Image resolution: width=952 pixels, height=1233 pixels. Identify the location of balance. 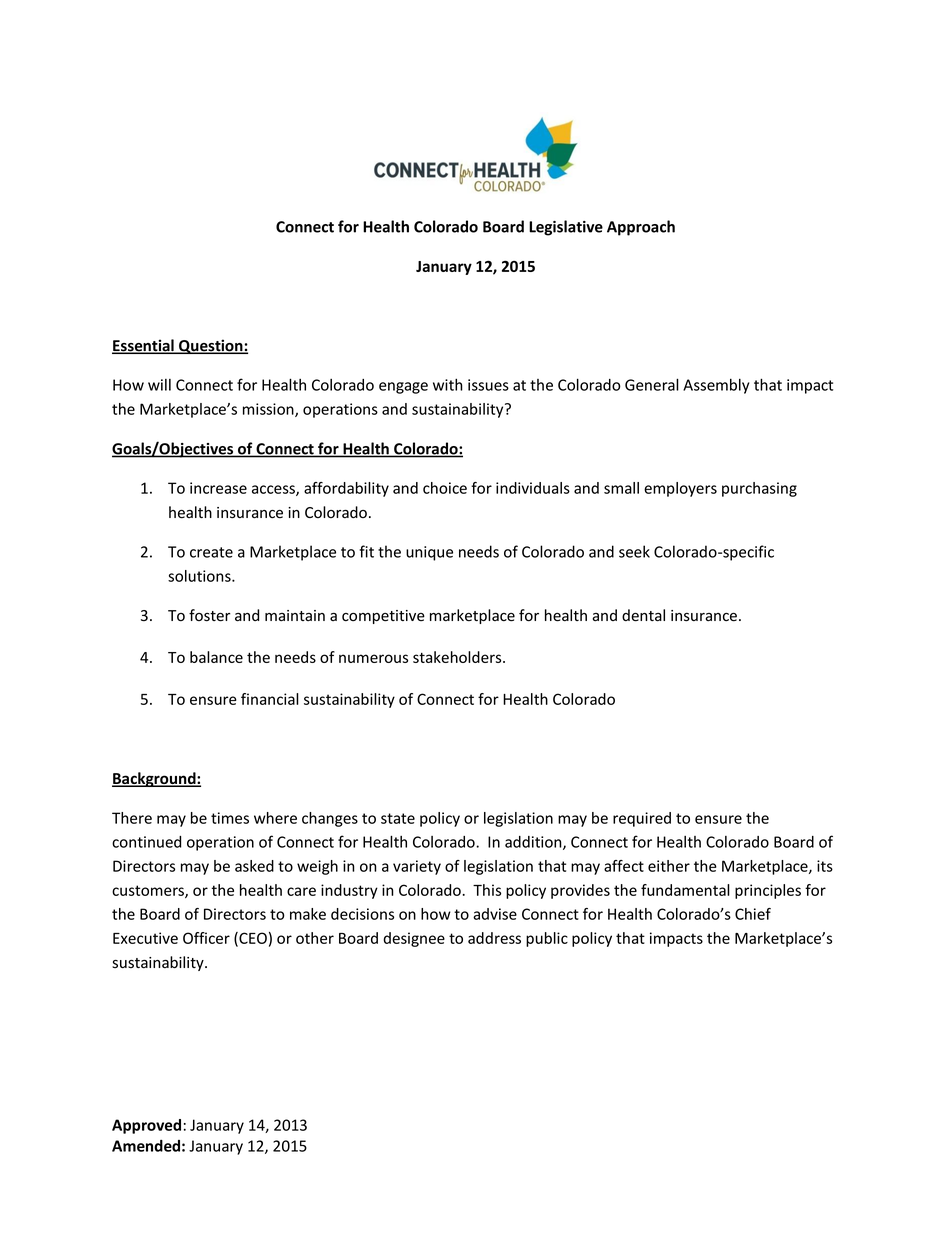
(216, 657).
